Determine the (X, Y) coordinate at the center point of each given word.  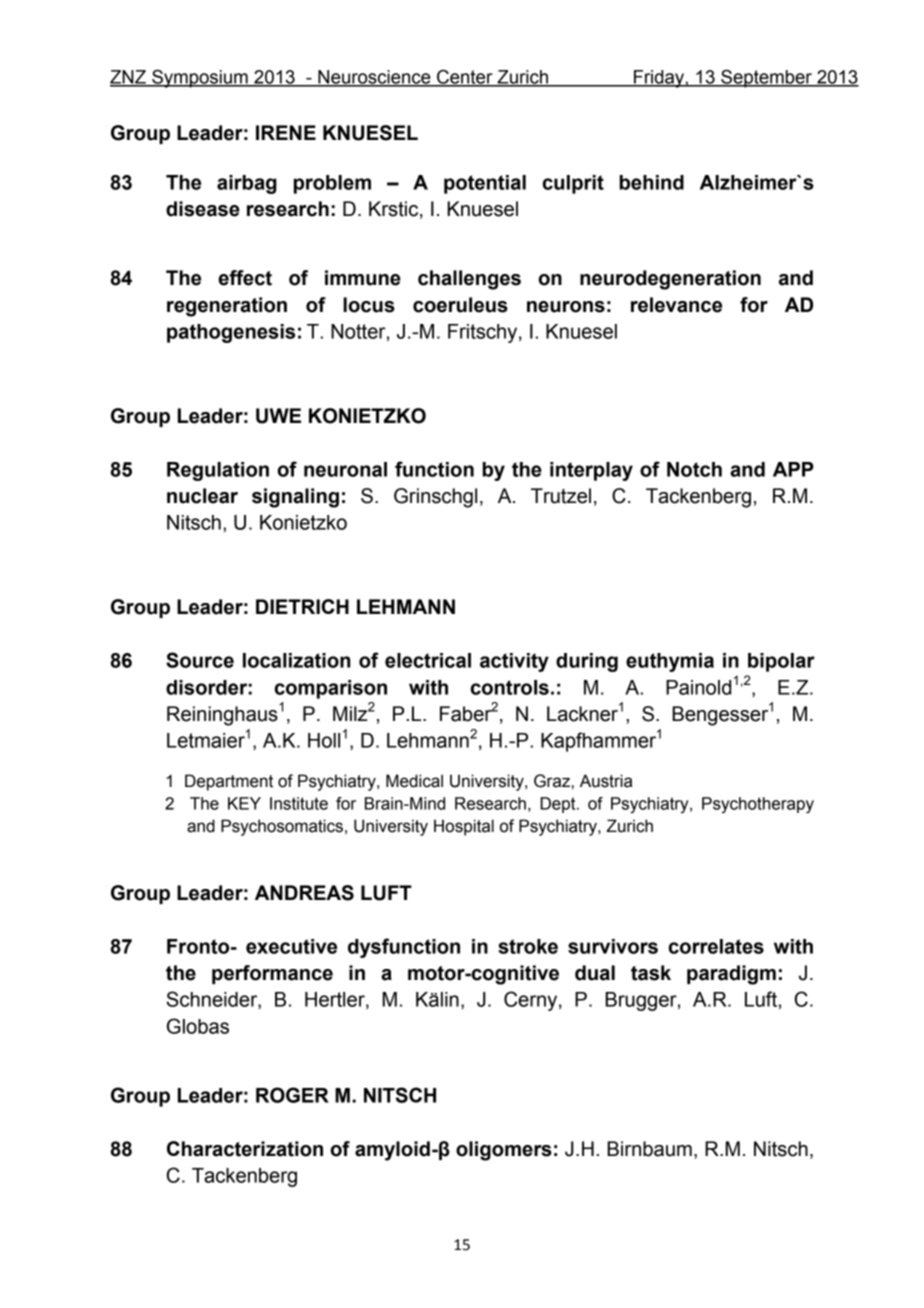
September (766, 79)
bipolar (781, 662)
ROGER (292, 1095)
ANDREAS (304, 893)
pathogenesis (231, 333)
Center (465, 78)
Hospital (464, 827)
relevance (676, 305)
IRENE (286, 132)
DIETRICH (302, 606)
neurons (566, 307)
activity (514, 662)
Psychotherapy (758, 805)
